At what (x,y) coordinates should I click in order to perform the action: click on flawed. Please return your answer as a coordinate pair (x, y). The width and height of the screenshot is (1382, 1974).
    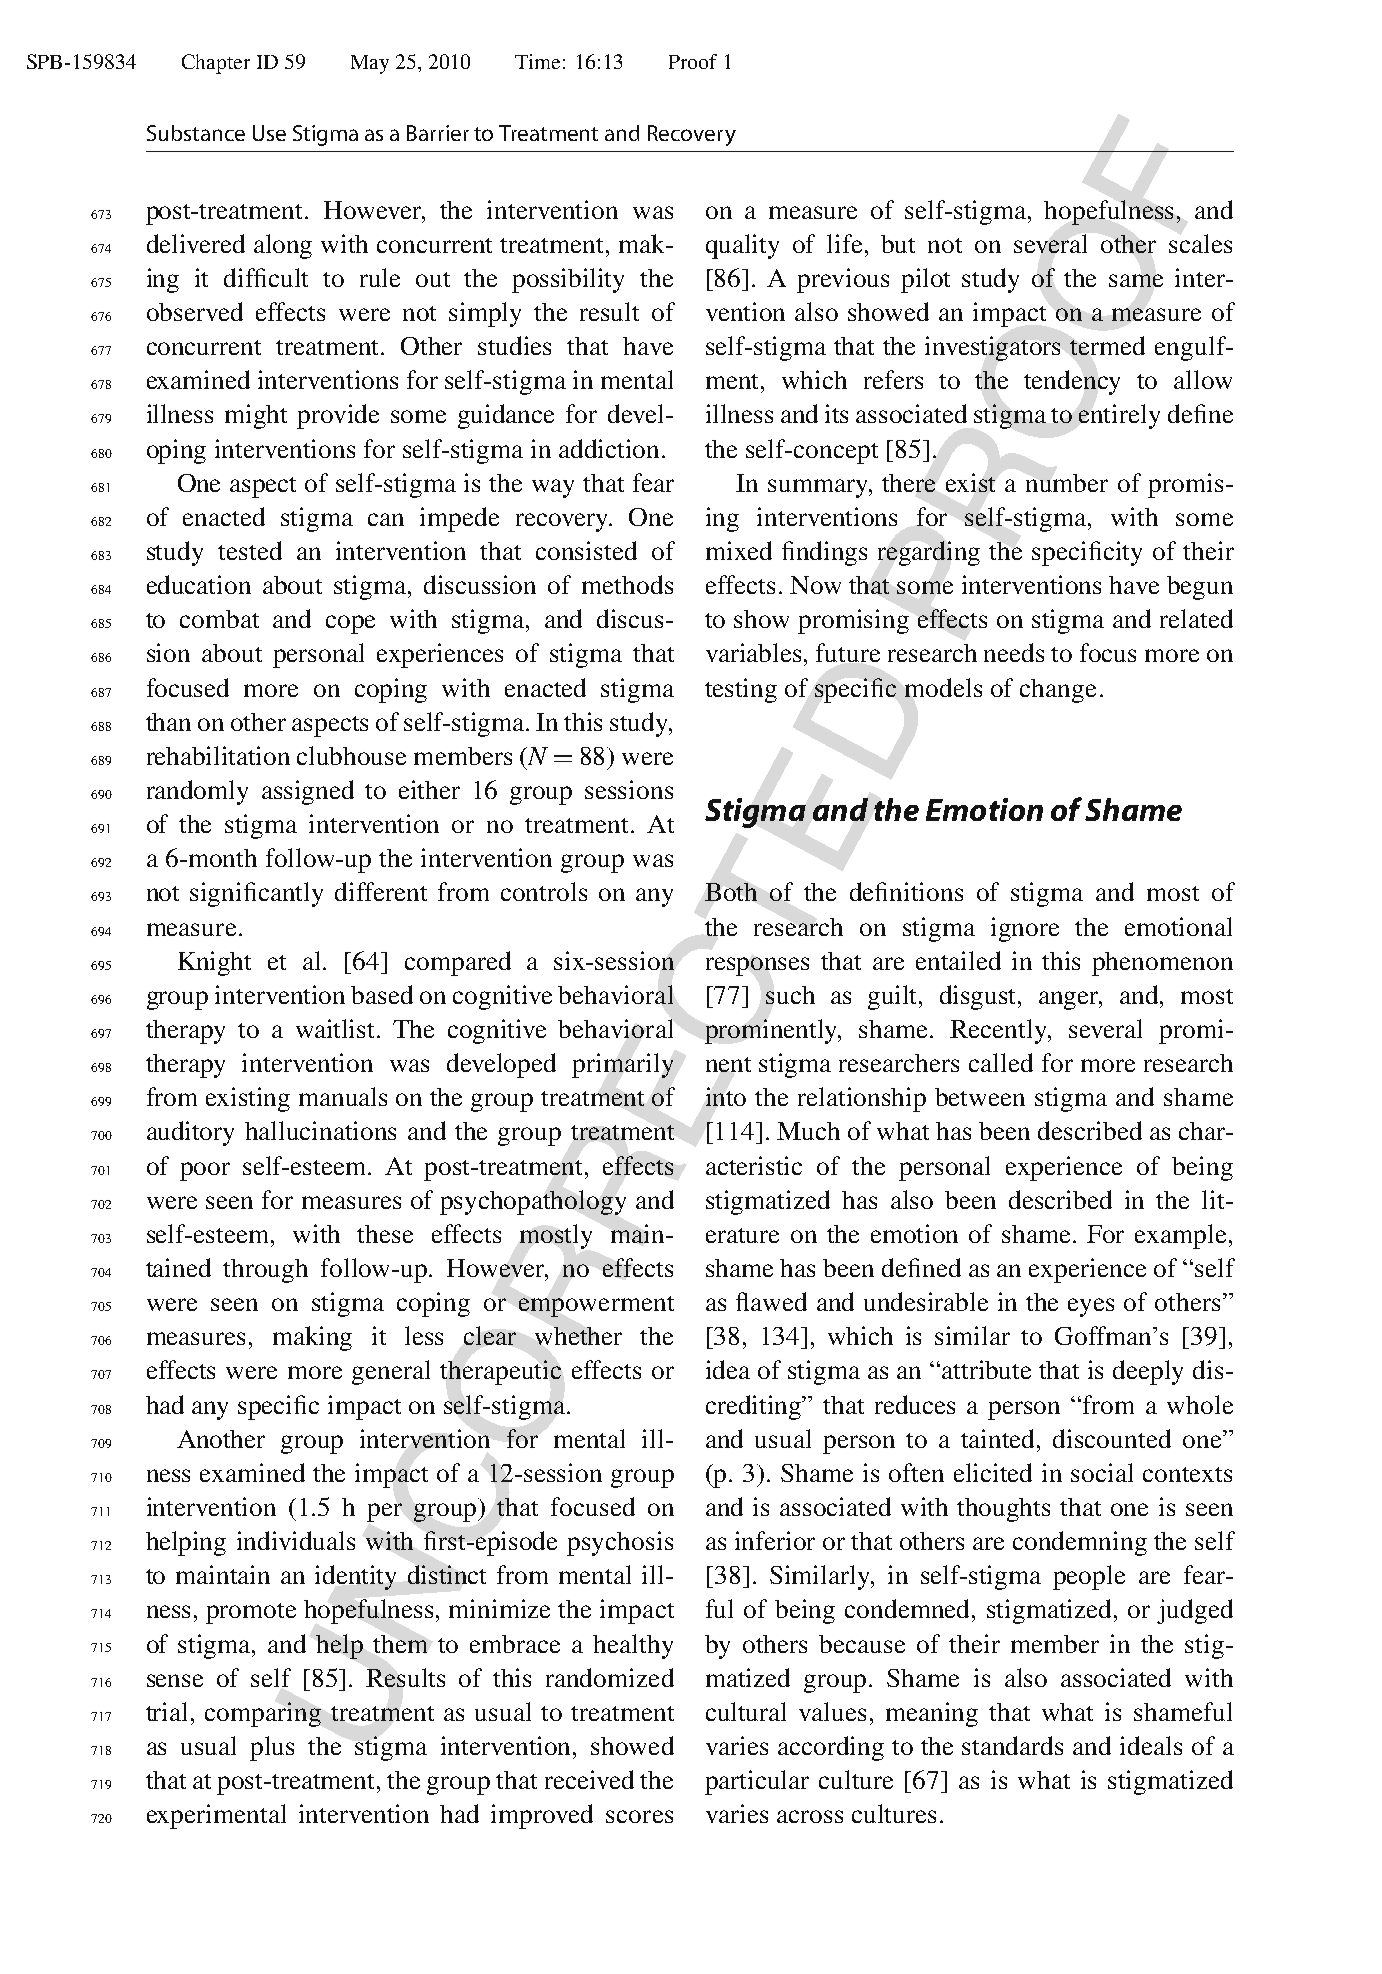
    Looking at the image, I should click on (771, 1301).
